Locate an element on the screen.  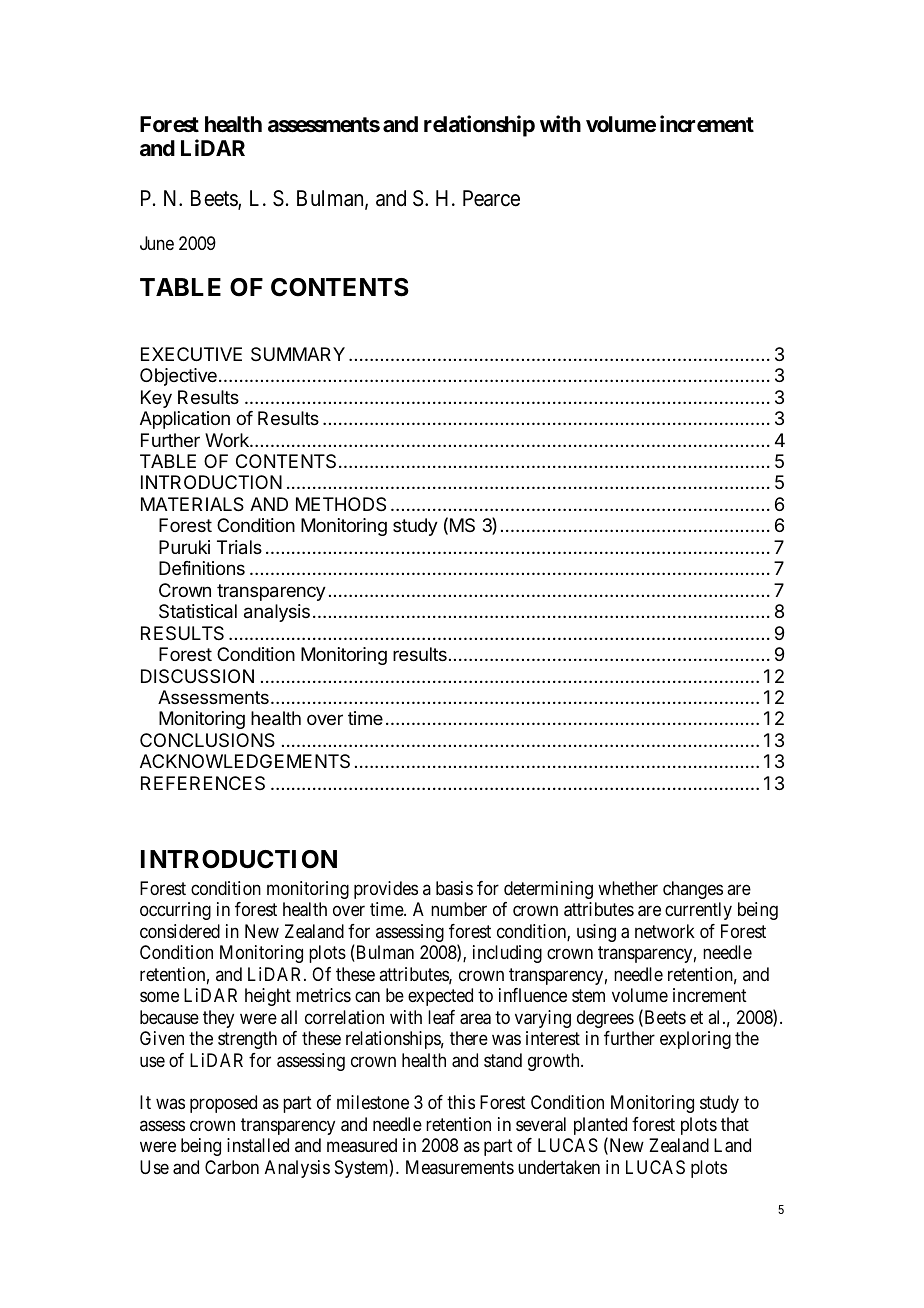
June is located at coordinates (157, 243).
